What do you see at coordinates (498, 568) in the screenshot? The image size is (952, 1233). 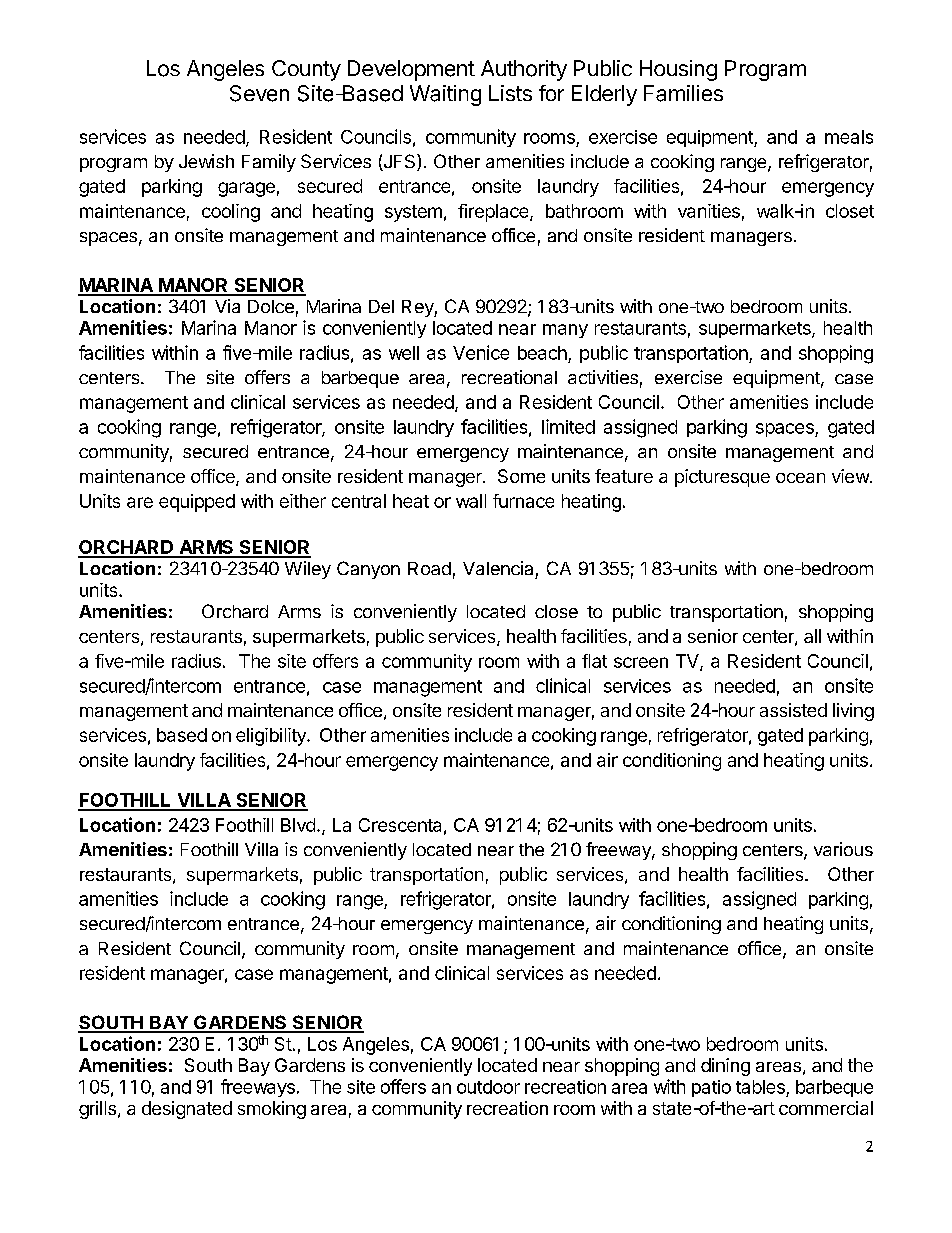 I see `Valencia` at bounding box center [498, 568].
